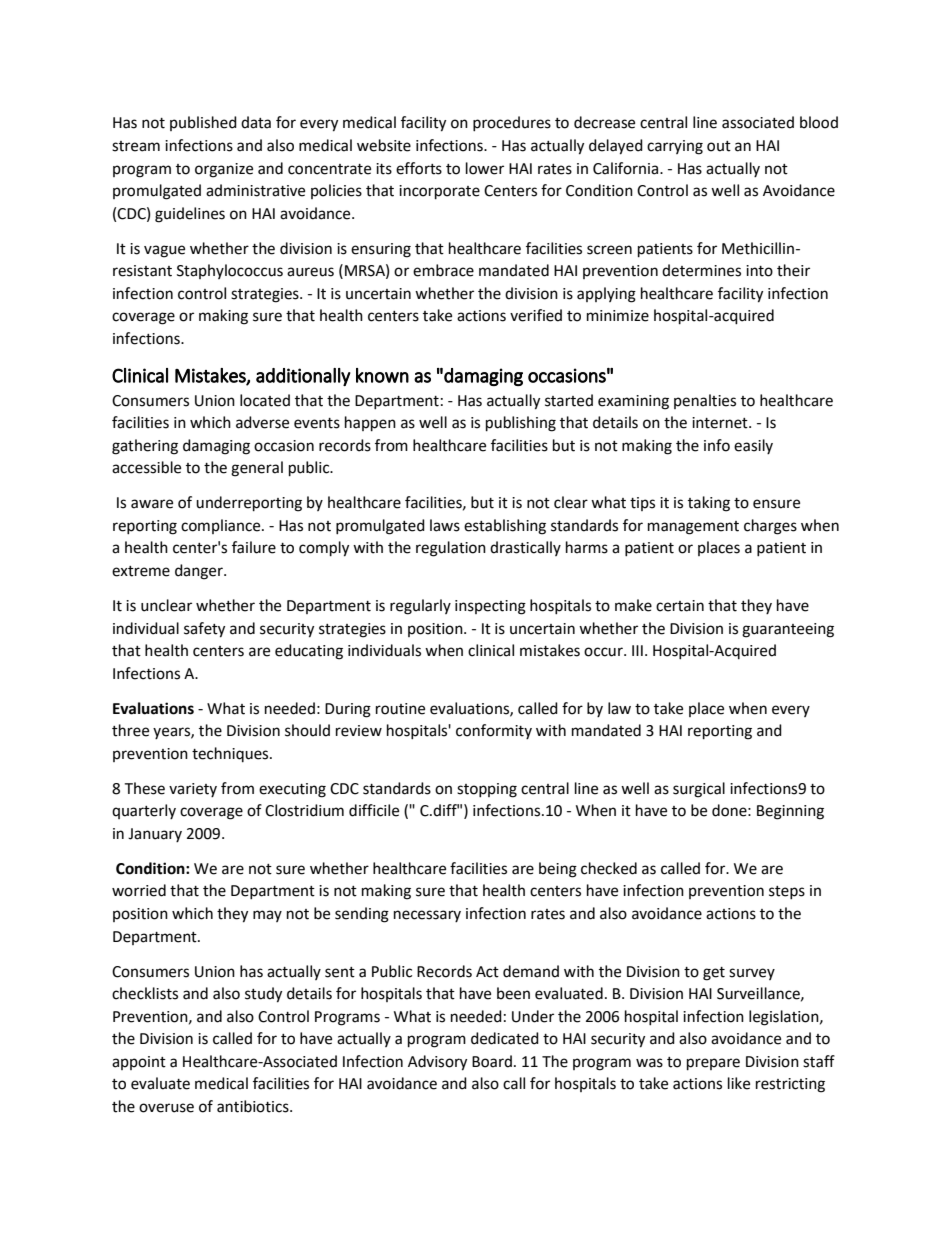  I want to click on antibiotics, so click(254, 1106).
